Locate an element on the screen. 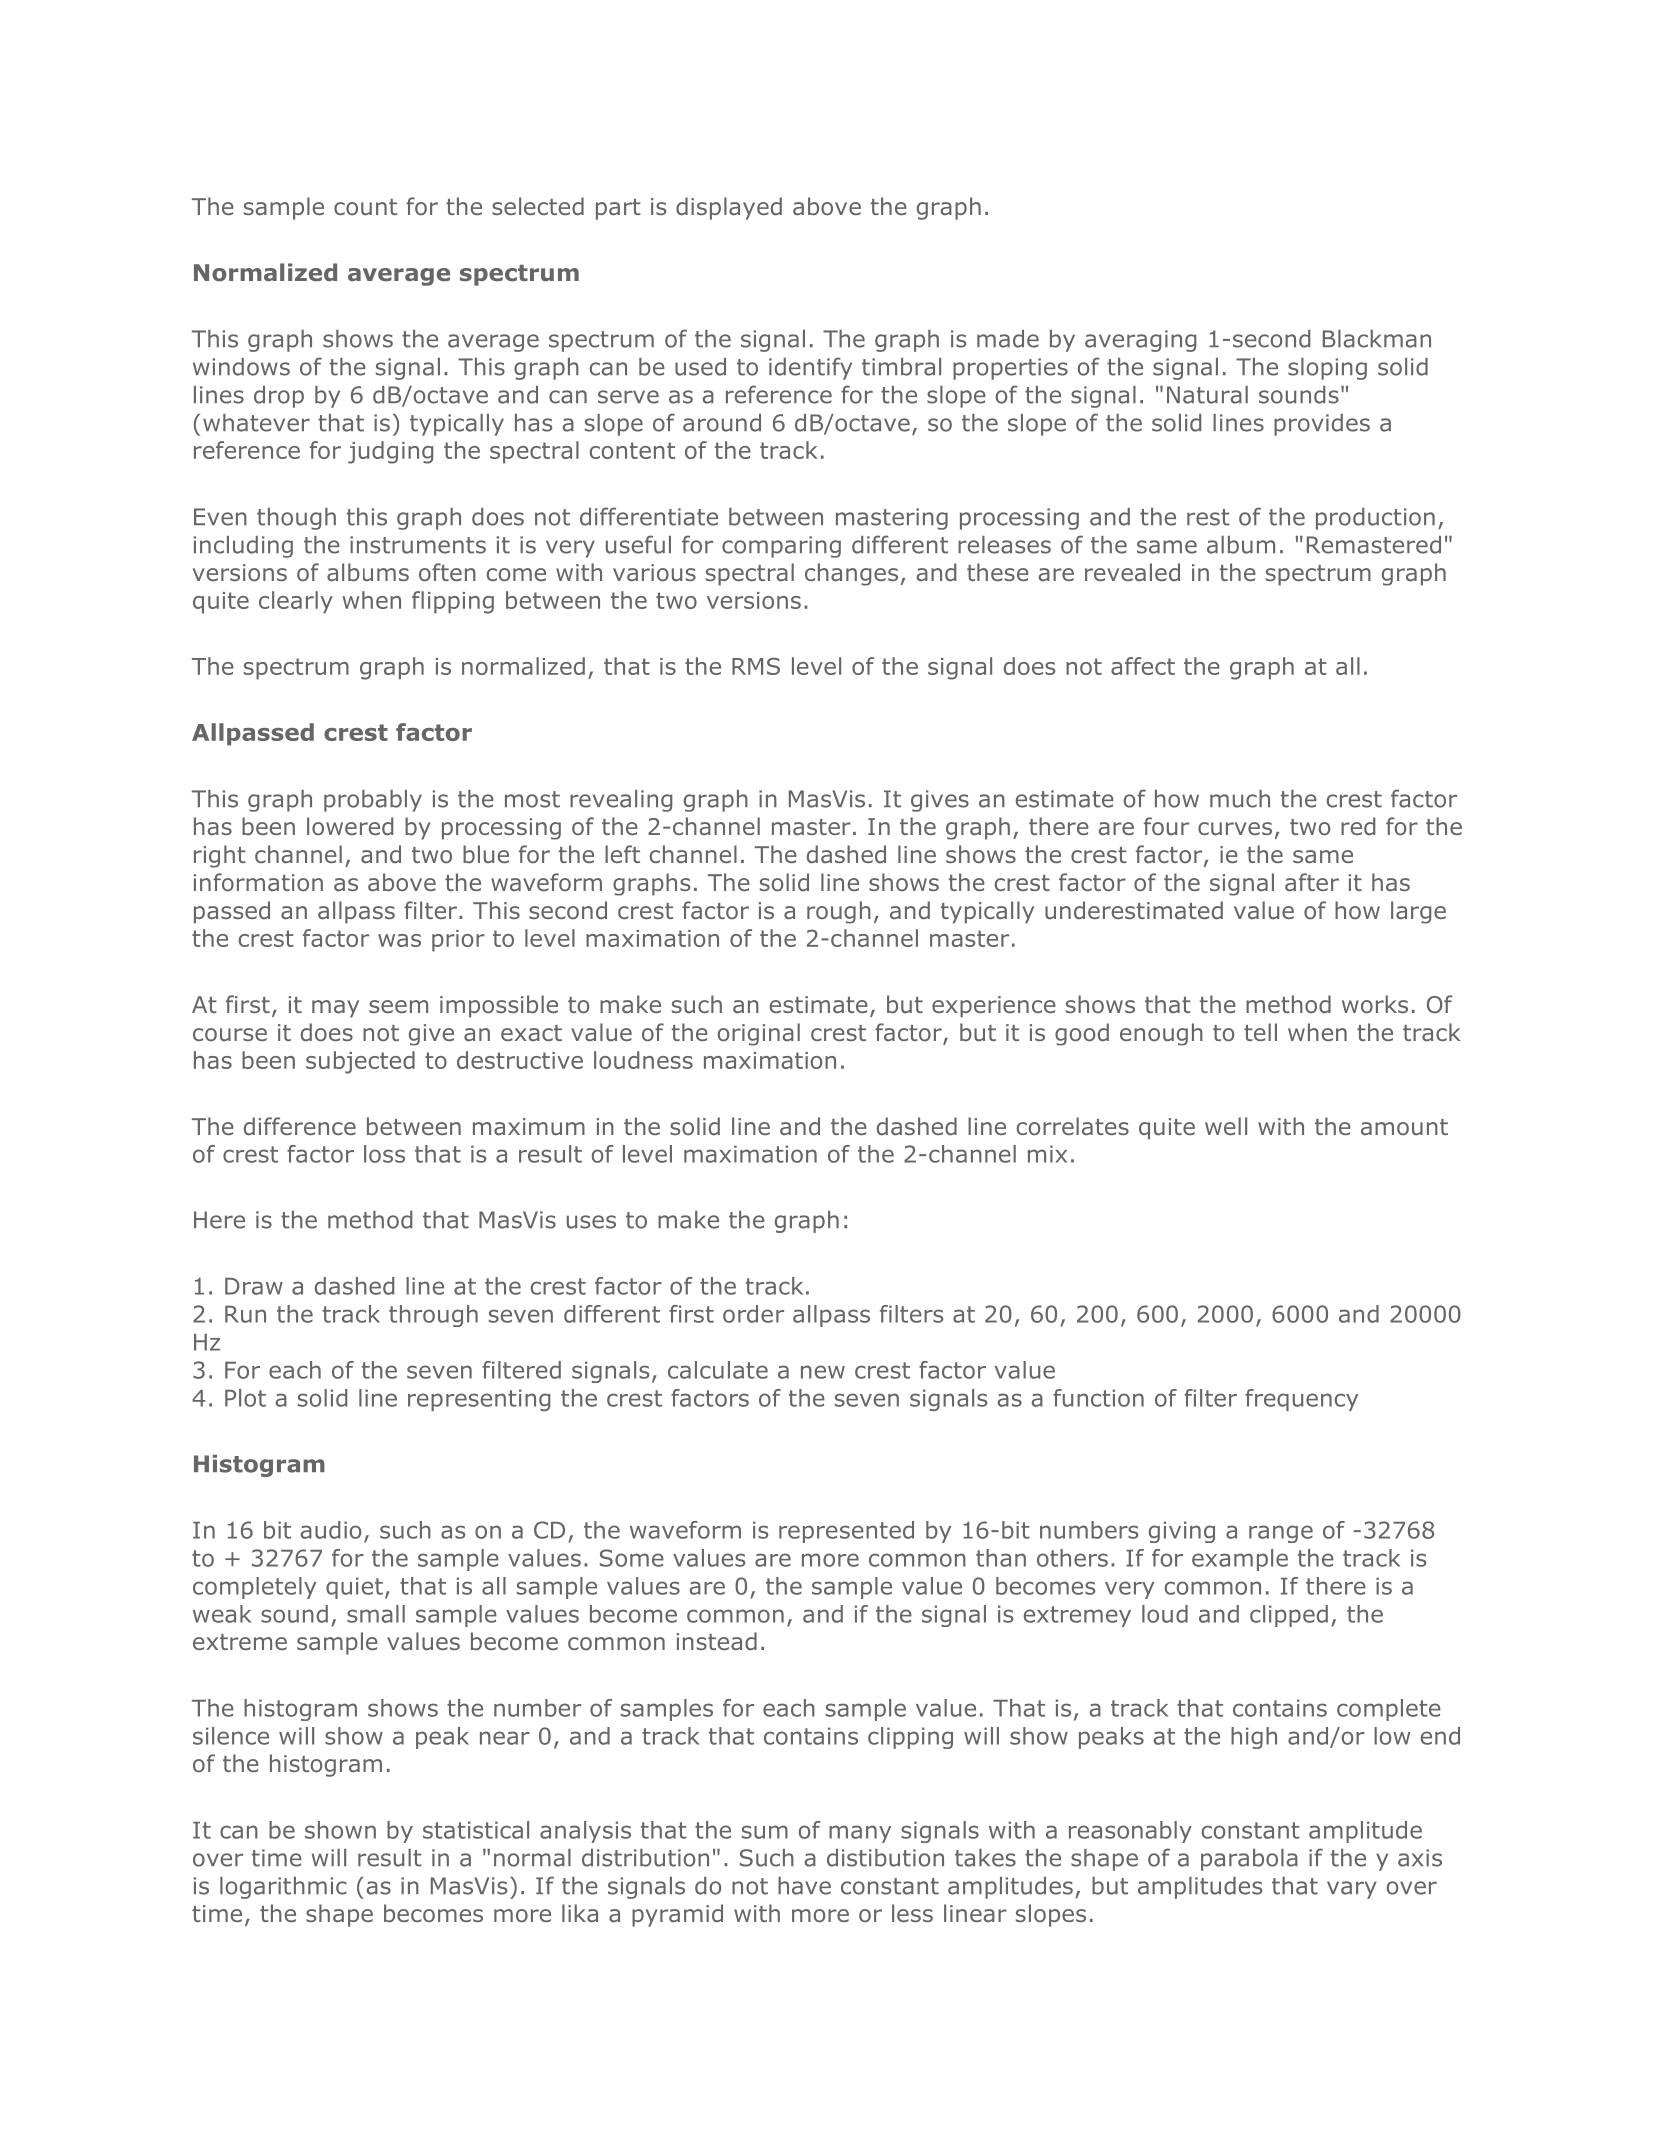  have is located at coordinates (804, 1886).
